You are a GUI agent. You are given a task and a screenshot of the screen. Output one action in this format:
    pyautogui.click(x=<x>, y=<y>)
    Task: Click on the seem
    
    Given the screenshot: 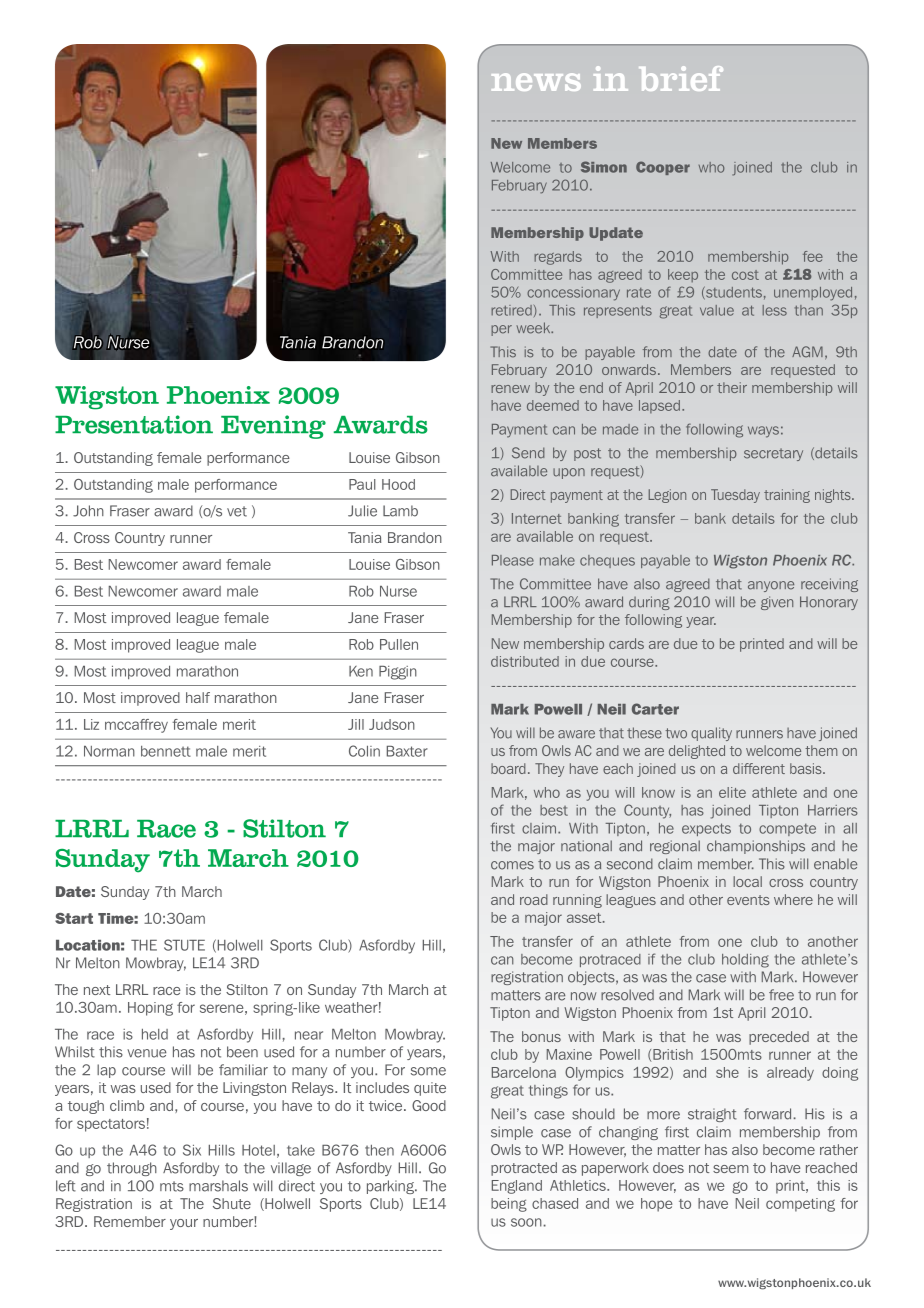 What is the action you would take?
    pyautogui.click(x=730, y=1169)
